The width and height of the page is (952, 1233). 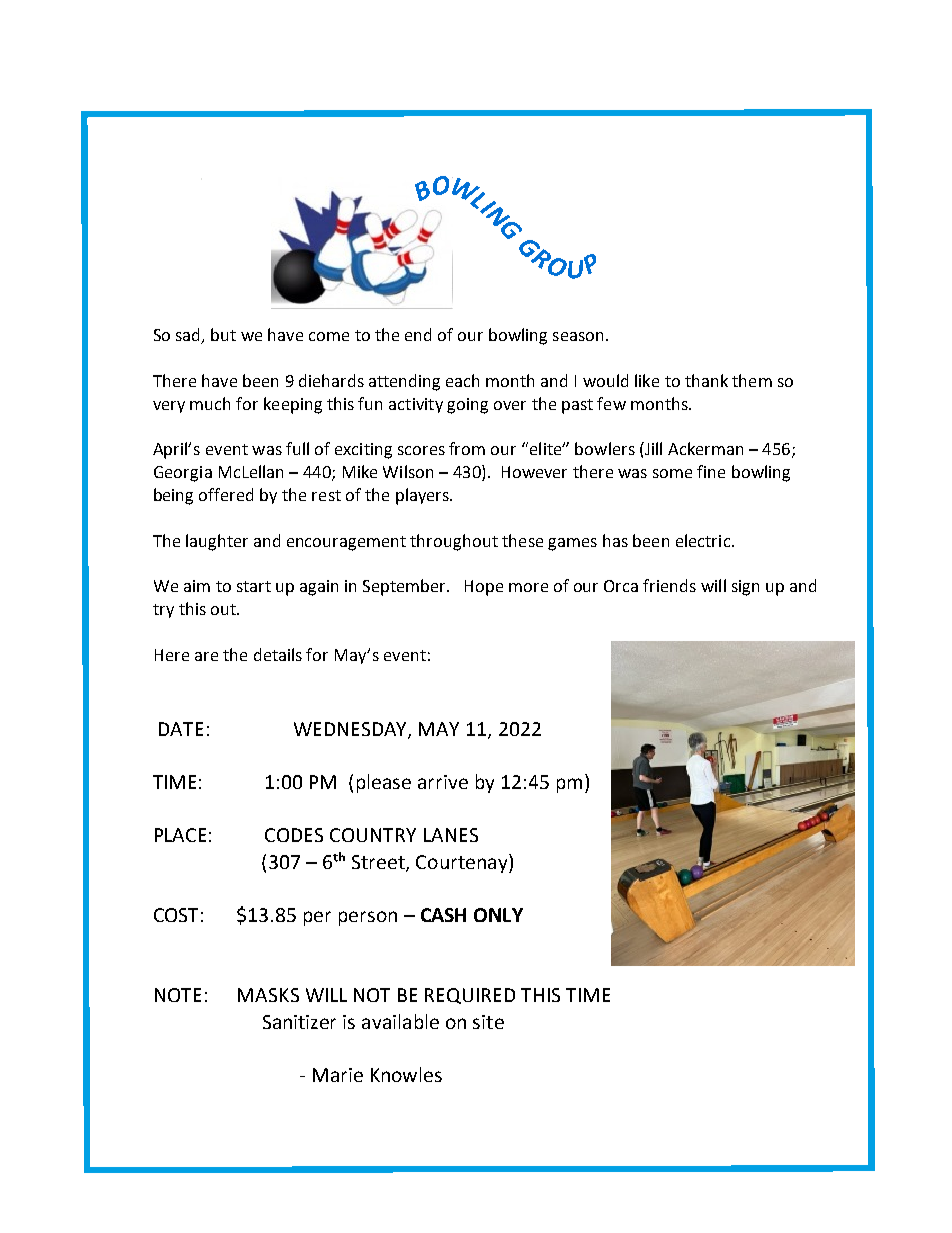 What do you see at coordinates (181, 729) in the page?
I see `DATE` at bounding box center [181, 729].
